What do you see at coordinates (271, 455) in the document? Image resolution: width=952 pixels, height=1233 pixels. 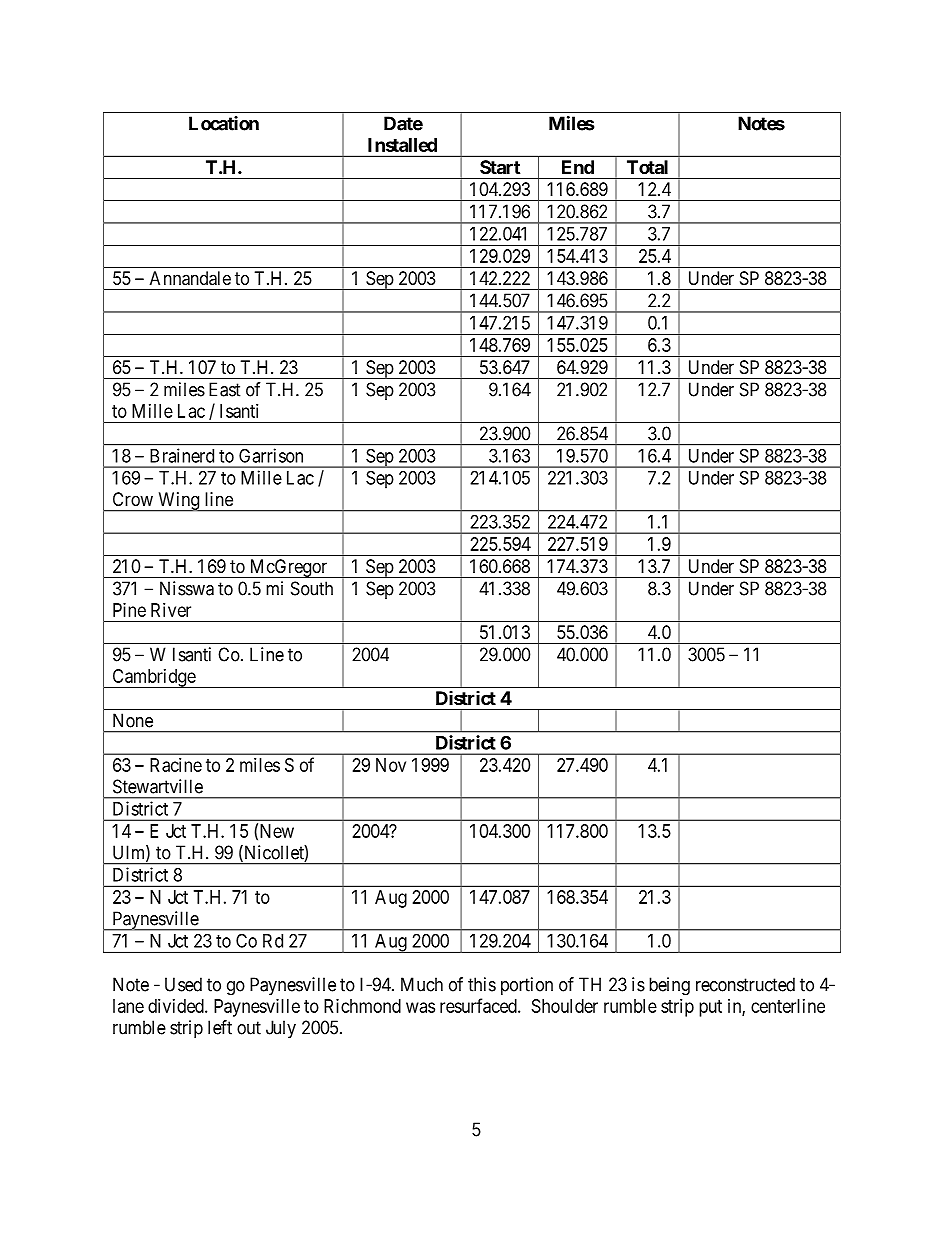 I see `Garrison` at bounding box center [271, 455].
